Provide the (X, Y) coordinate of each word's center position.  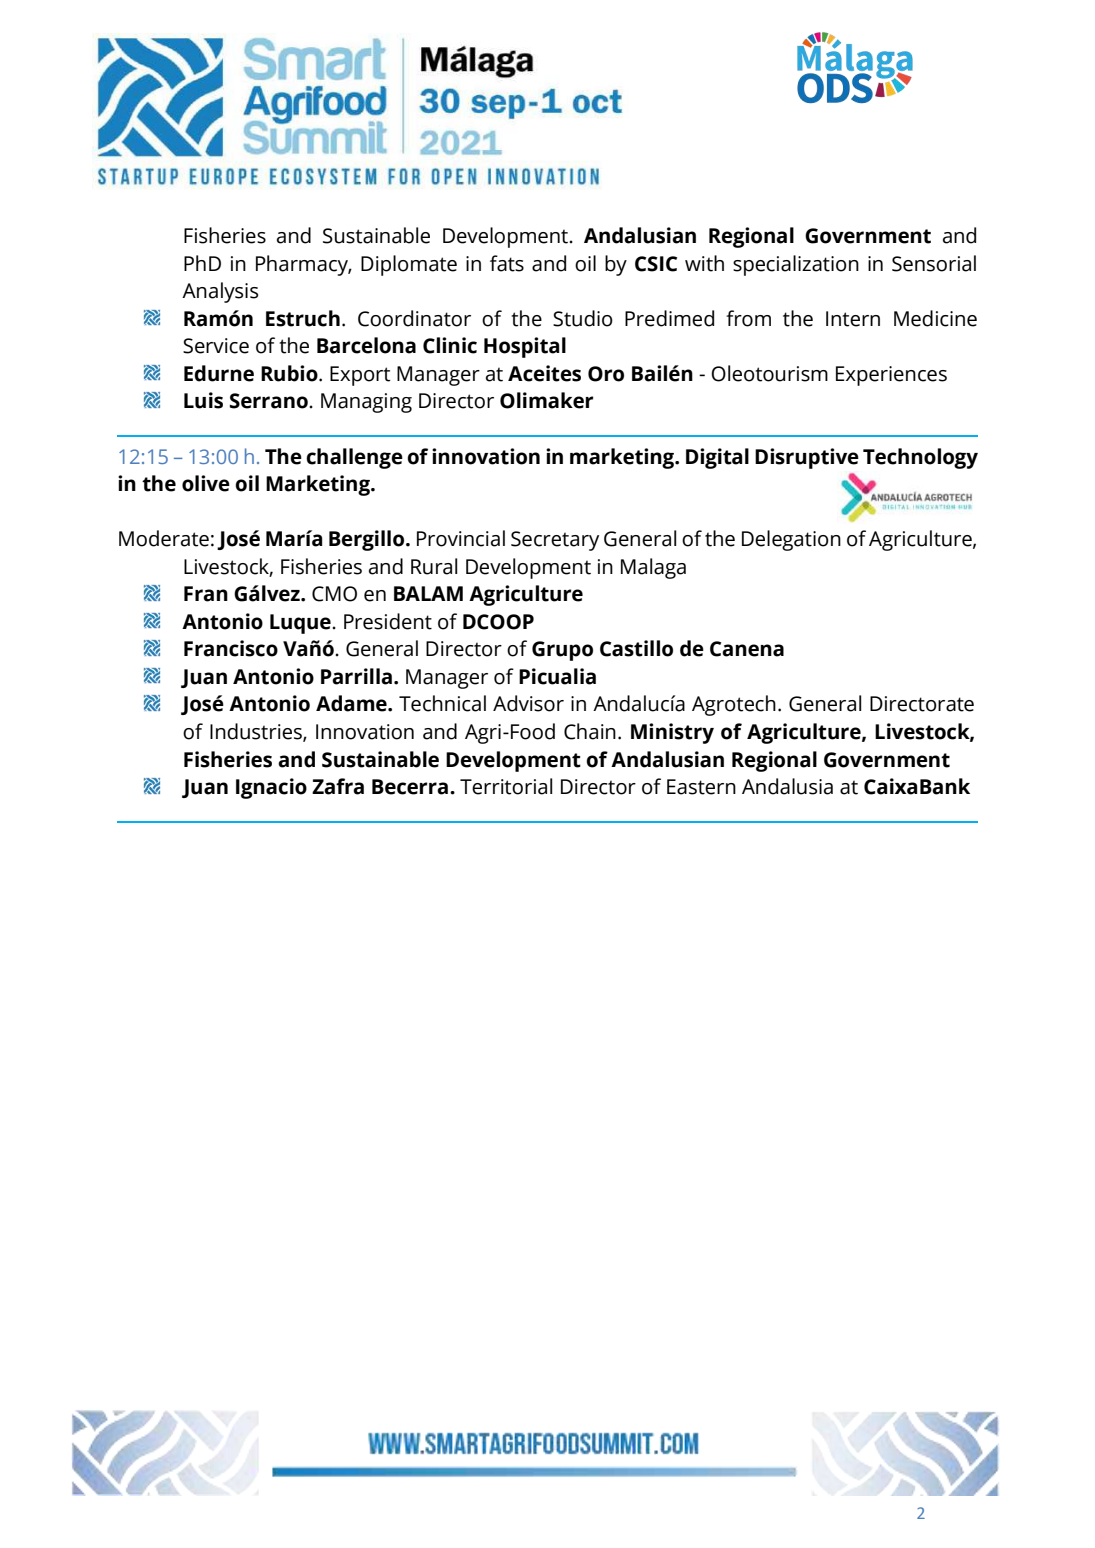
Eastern (701, 787)
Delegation (791, 540)
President (388, 621)
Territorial (506, 786)
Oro (606, 374)
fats (507, 263)
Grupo (562, 651)
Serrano (270, 401)
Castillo (636, 648)
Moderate (164, 538)
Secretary (555, 541)
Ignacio (271, 788)
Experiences (891, 376)
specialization (796, 265)
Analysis (220, 292)
